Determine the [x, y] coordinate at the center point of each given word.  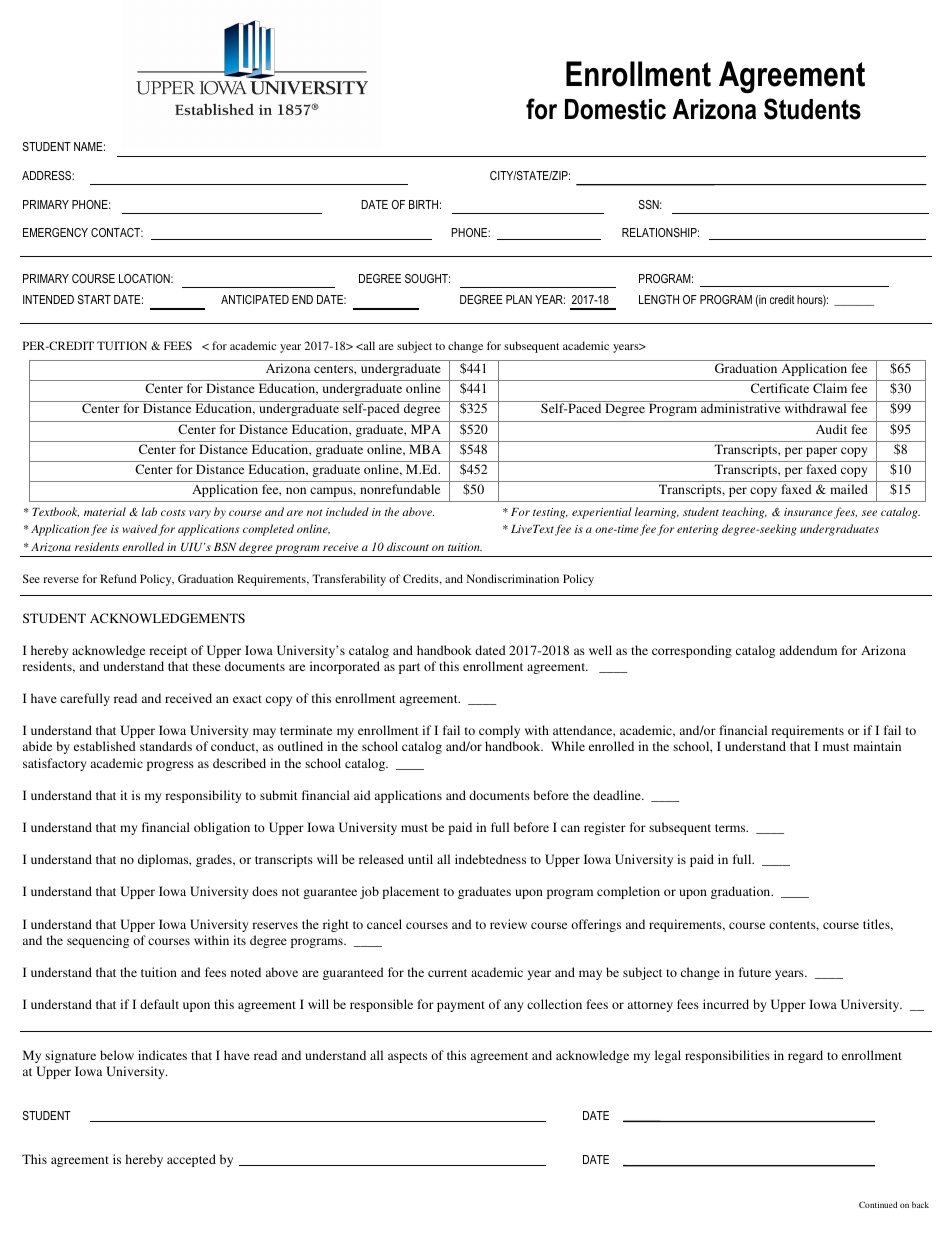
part [409, 668]
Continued [878, 1204]
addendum [808, 650]
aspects [407, 1057]
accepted [191, 1160]
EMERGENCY [55, 232]
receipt [168, 651]
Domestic [615, 109]
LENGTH [659, 299]
